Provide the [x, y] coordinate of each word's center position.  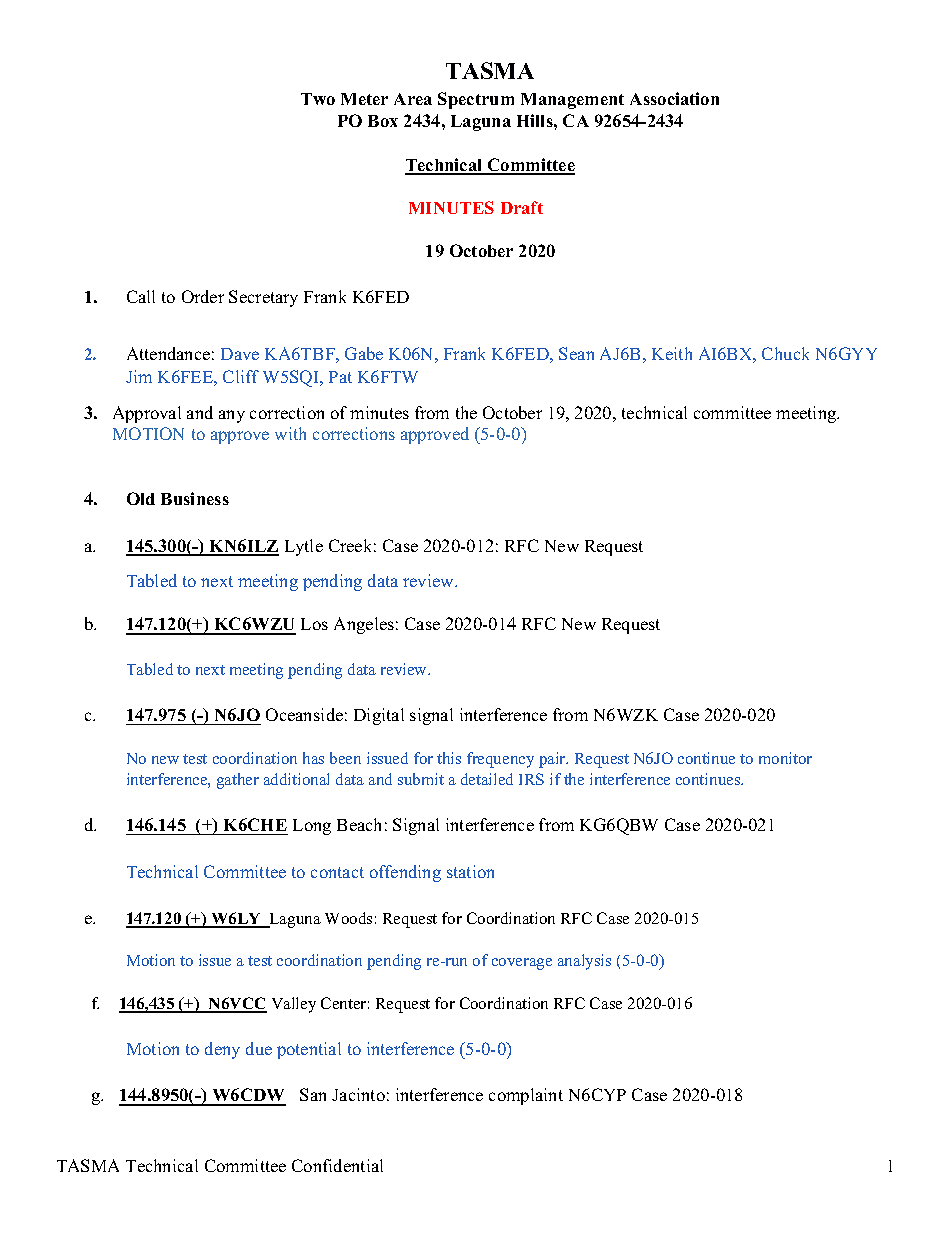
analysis [584, 962]
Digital [379, 716]
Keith [672, 353]
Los [314, 624]
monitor [785, 758]
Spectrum [476, 100]
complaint [526, 1096]
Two [318, 99]
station [470, 871]
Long [312, 827]
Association [674, 98]
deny [222, 1050]
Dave [240, 354]
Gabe [364, 353]
